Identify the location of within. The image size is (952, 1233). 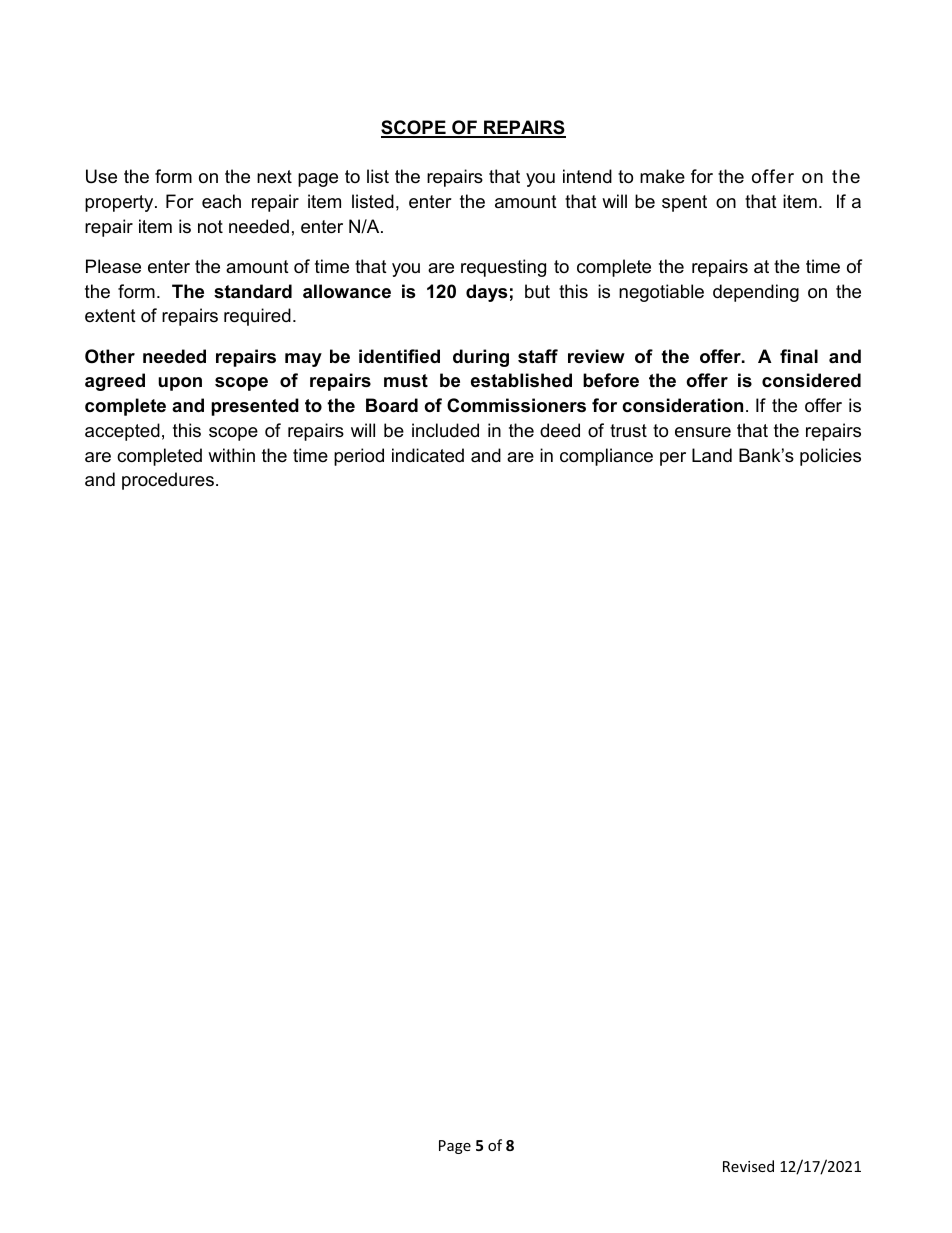
(231, 455).
